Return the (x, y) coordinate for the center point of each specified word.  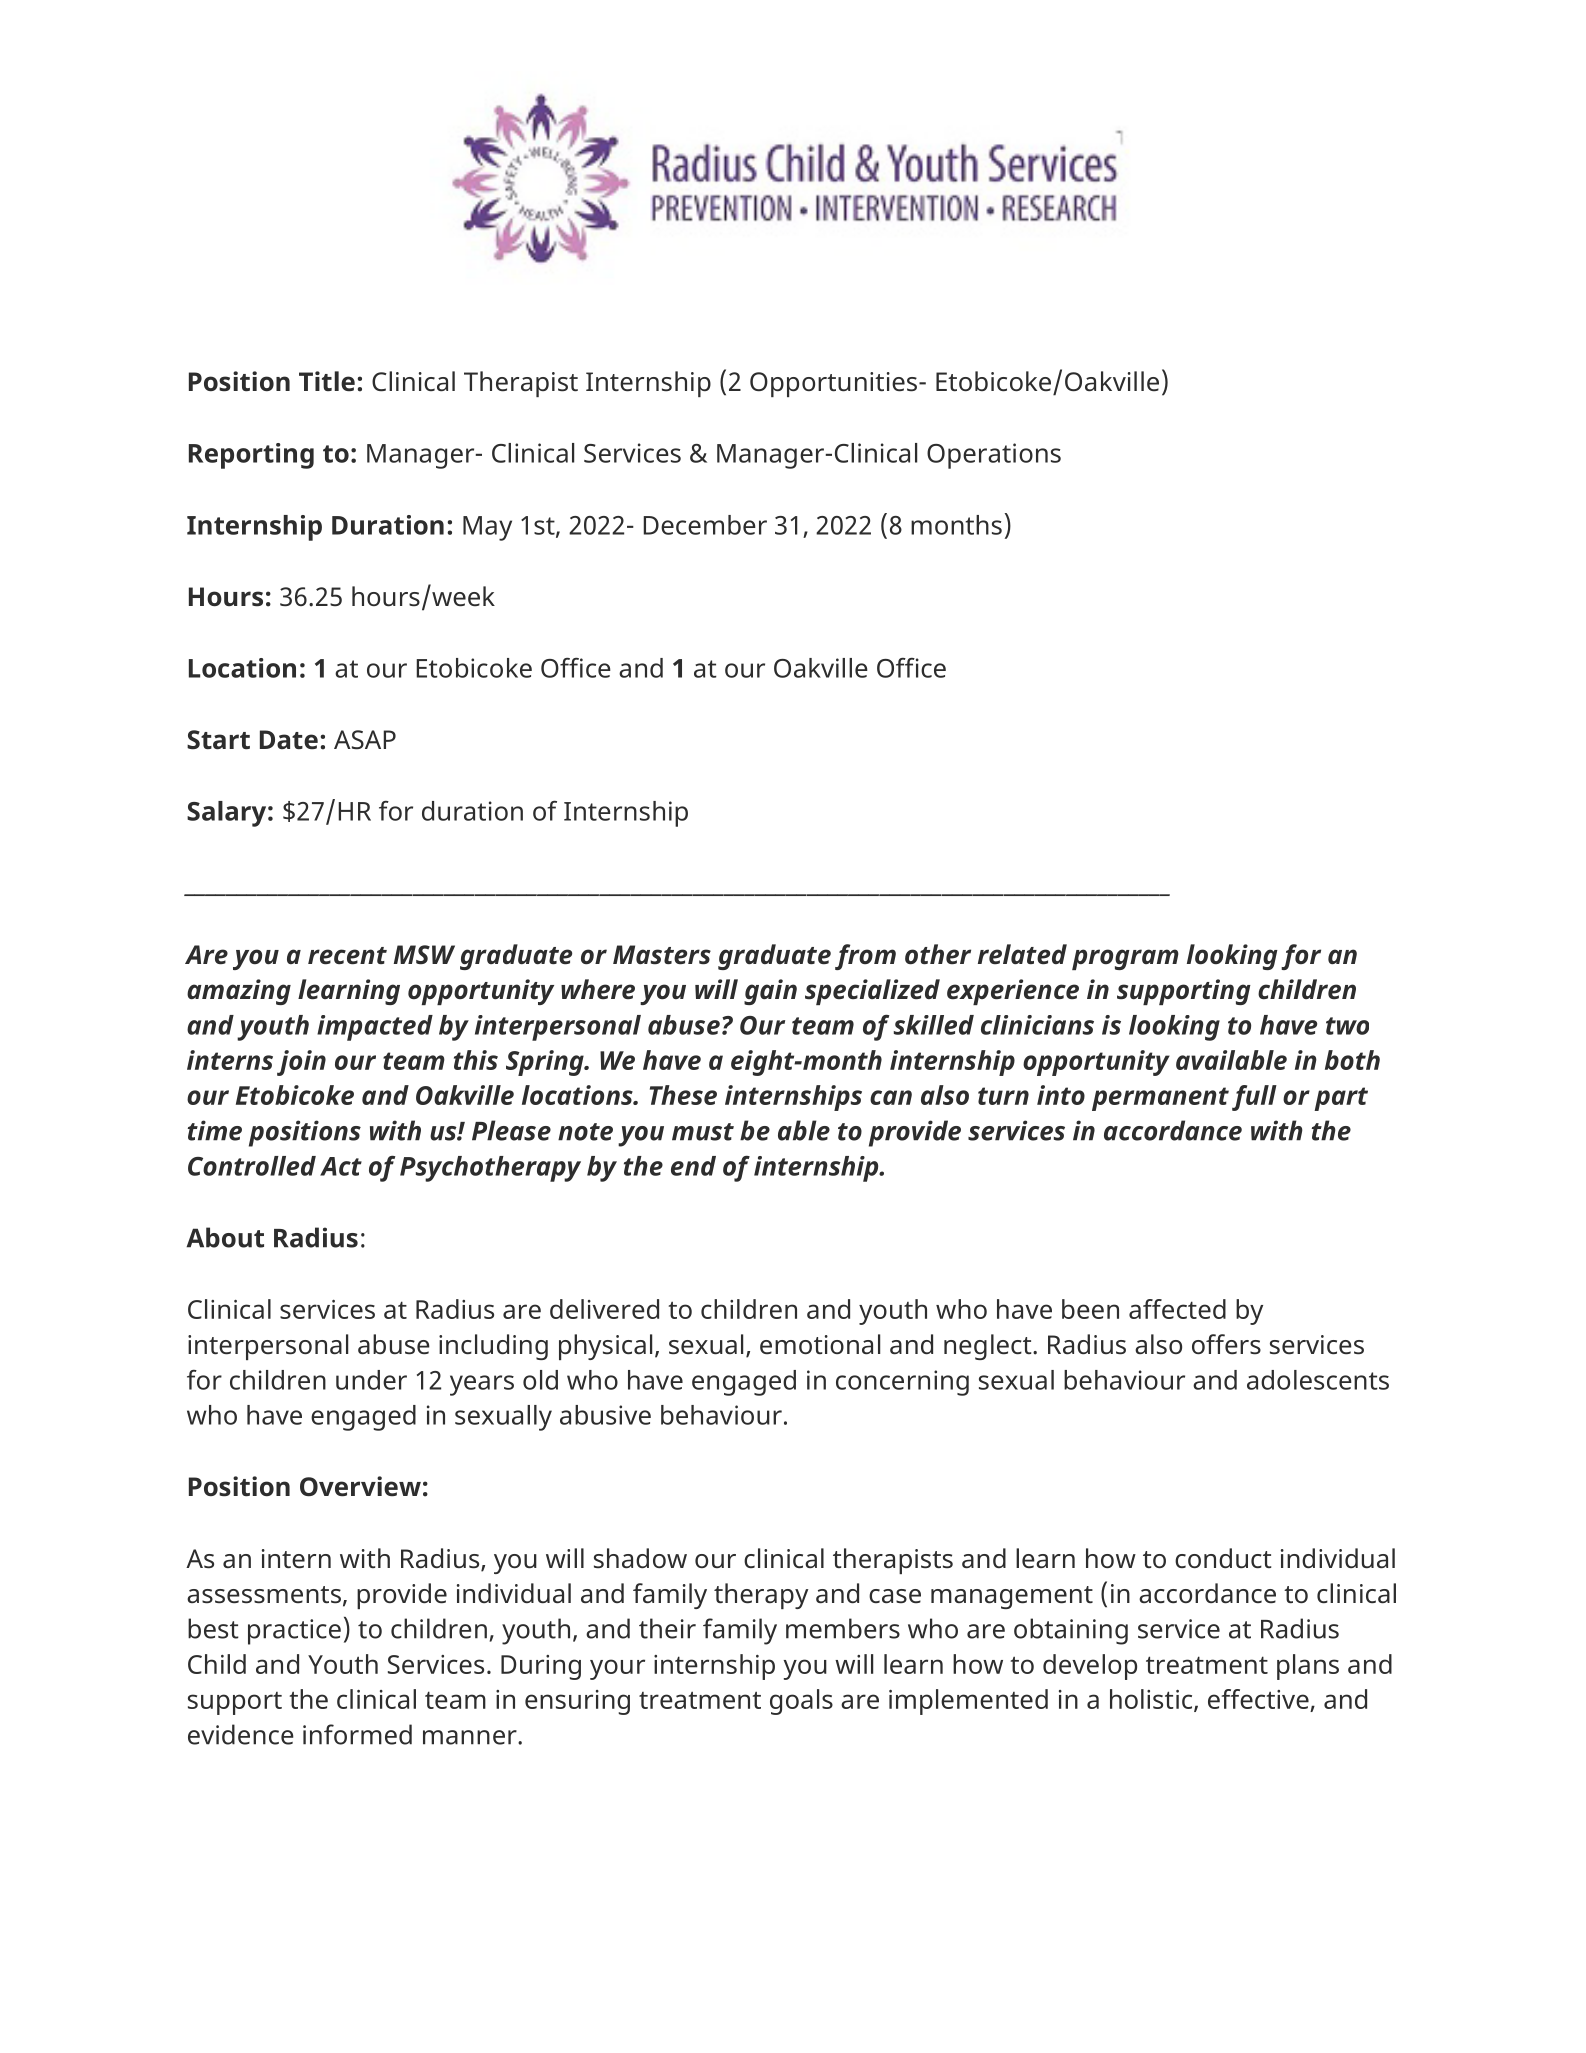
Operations (994, 456)
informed (357, 1734)
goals (801, 1702)
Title (327, 381)
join (301, 1063)
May (487, 528)
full (1254, 1098)
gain (770, 992)
